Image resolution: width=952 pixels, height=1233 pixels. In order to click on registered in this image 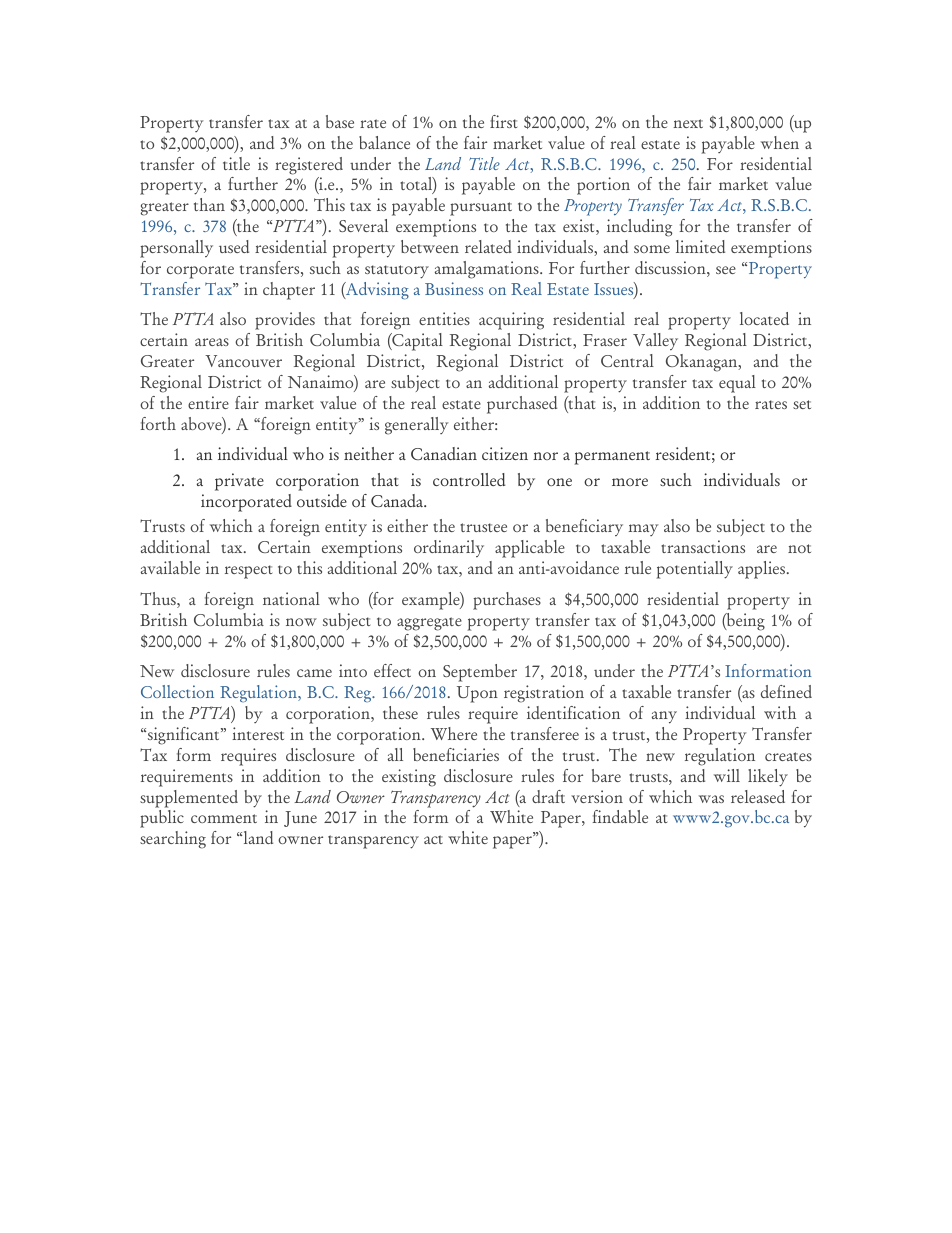, I will do `click(309, 166)`.
